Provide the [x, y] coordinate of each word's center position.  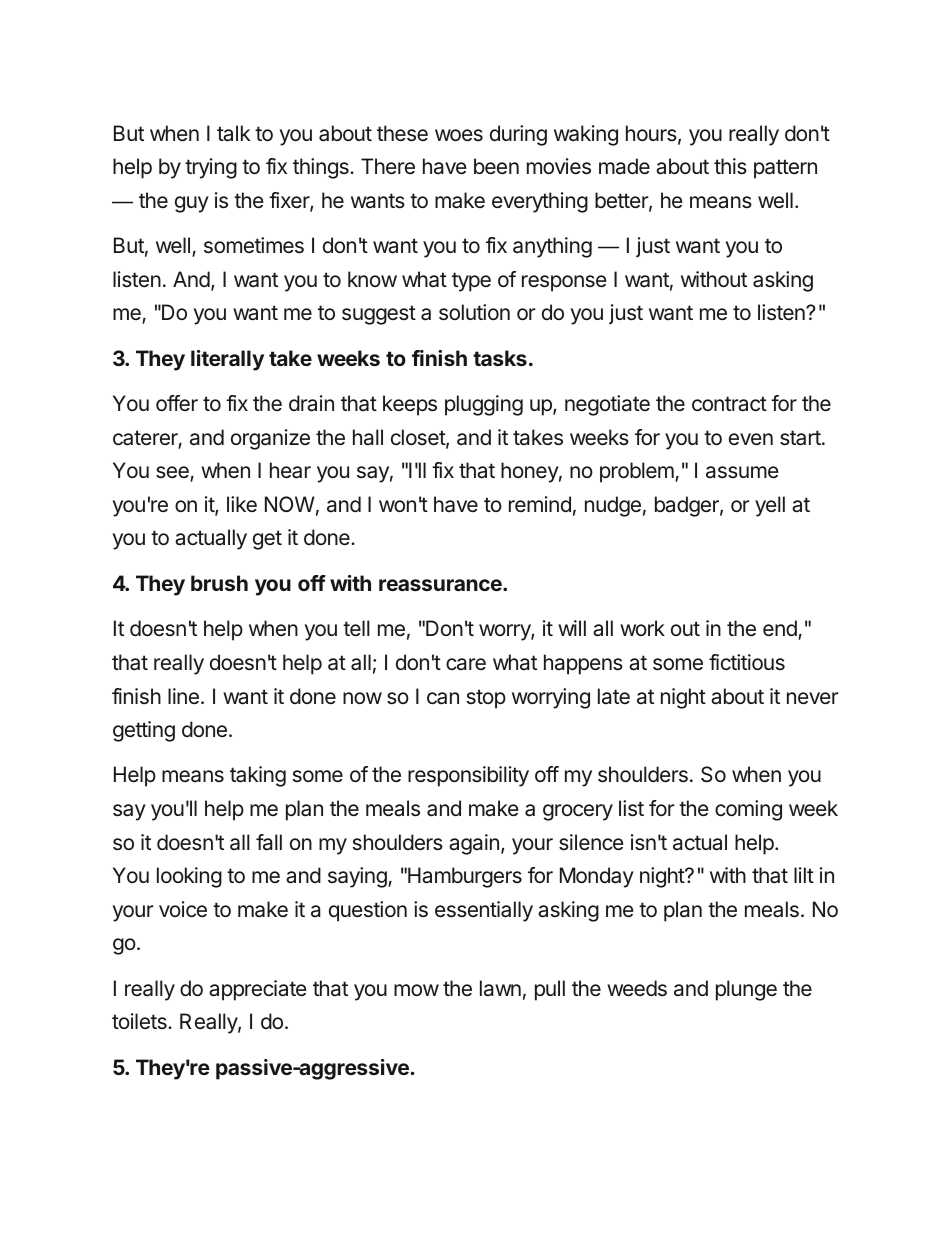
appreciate [258, 990]
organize [270, 439]
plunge [746, 990]
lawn [500, 988]
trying [211, 168]
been [496, 166]
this [730, 166]
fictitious [747, 662]
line [183, 696]
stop [486, 699]
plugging [484, 405]
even [751, 439]
